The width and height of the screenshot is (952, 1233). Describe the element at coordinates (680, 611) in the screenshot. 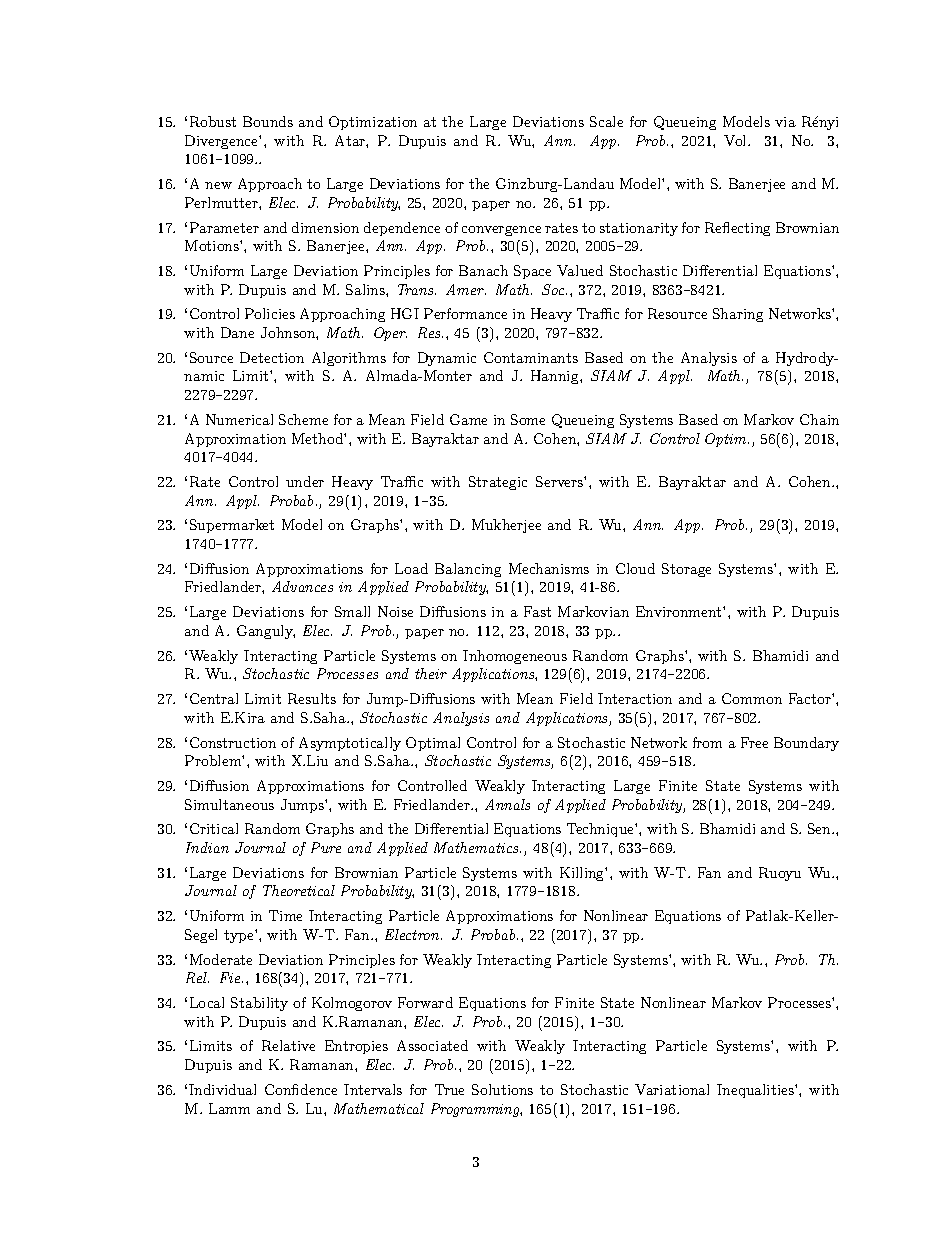

I see `Environment` at that location.
